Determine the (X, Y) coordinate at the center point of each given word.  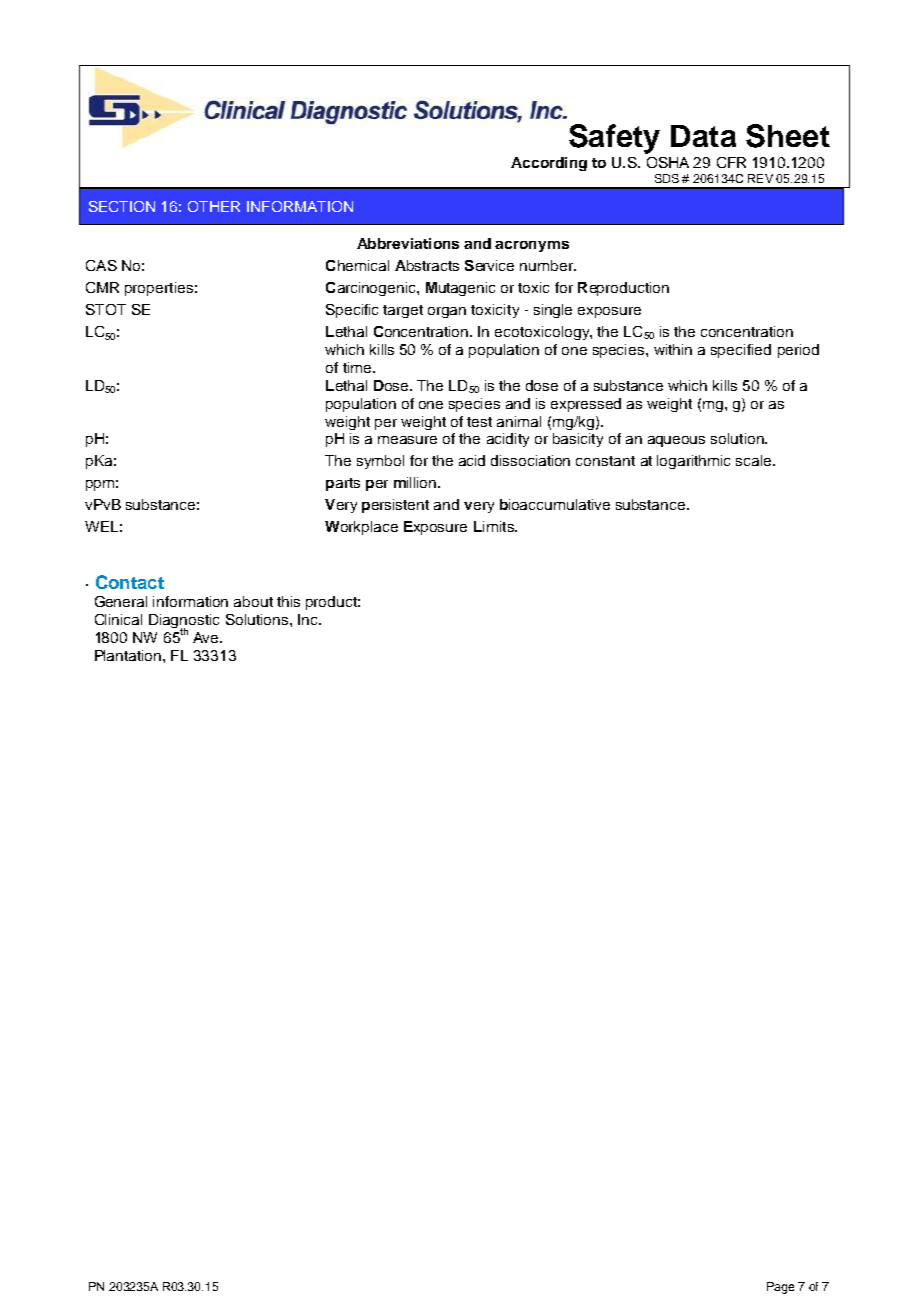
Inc (309, 619)
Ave (207, 637)
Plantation (129, 655)
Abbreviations (408, 243)
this (288, 601)
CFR (731, 162)
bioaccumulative (555, 504)
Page (780, 1288)
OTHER (214, 206)
